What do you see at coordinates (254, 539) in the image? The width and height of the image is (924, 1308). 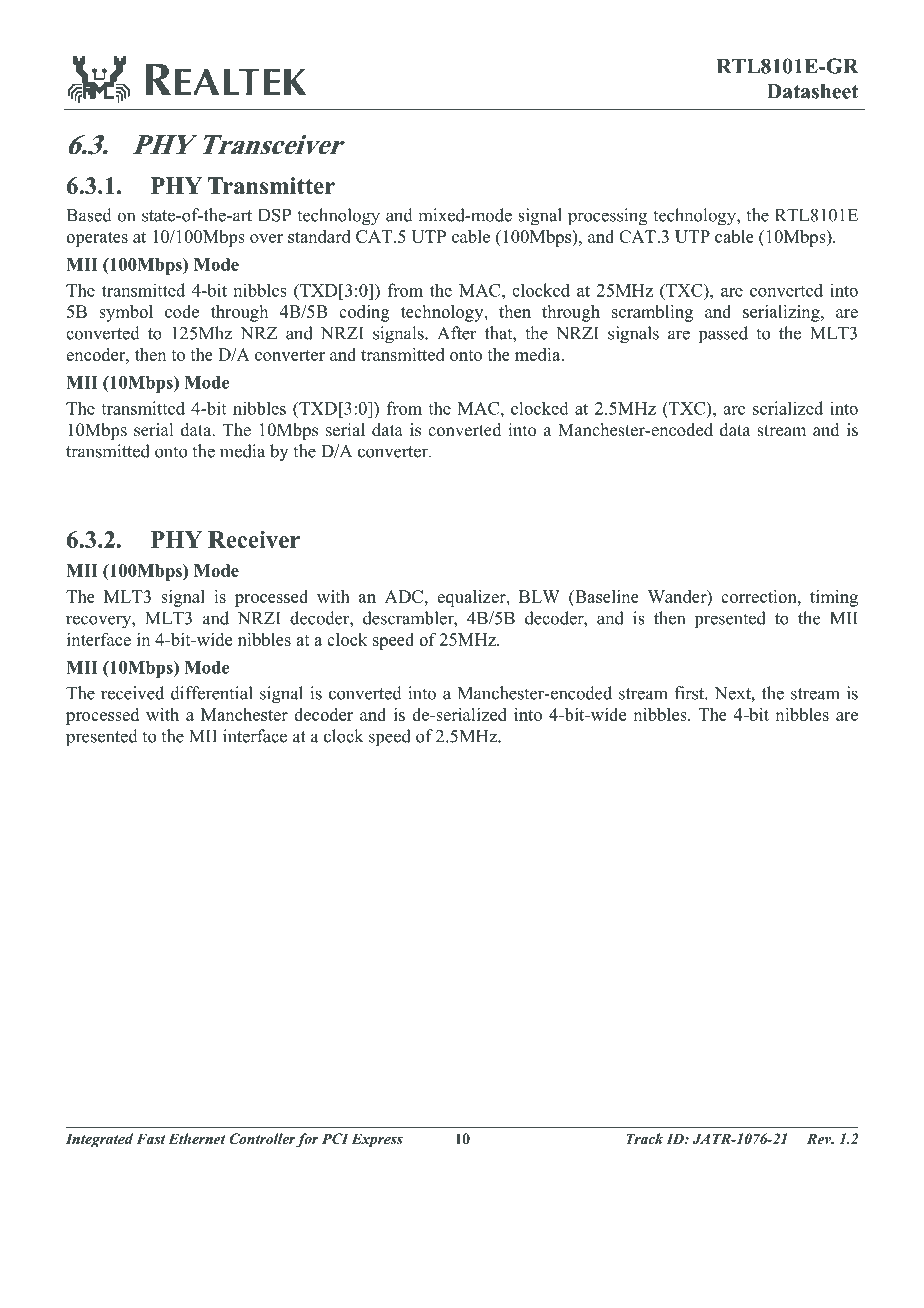 I see `Receiver` at bounding box center [254, 539].
